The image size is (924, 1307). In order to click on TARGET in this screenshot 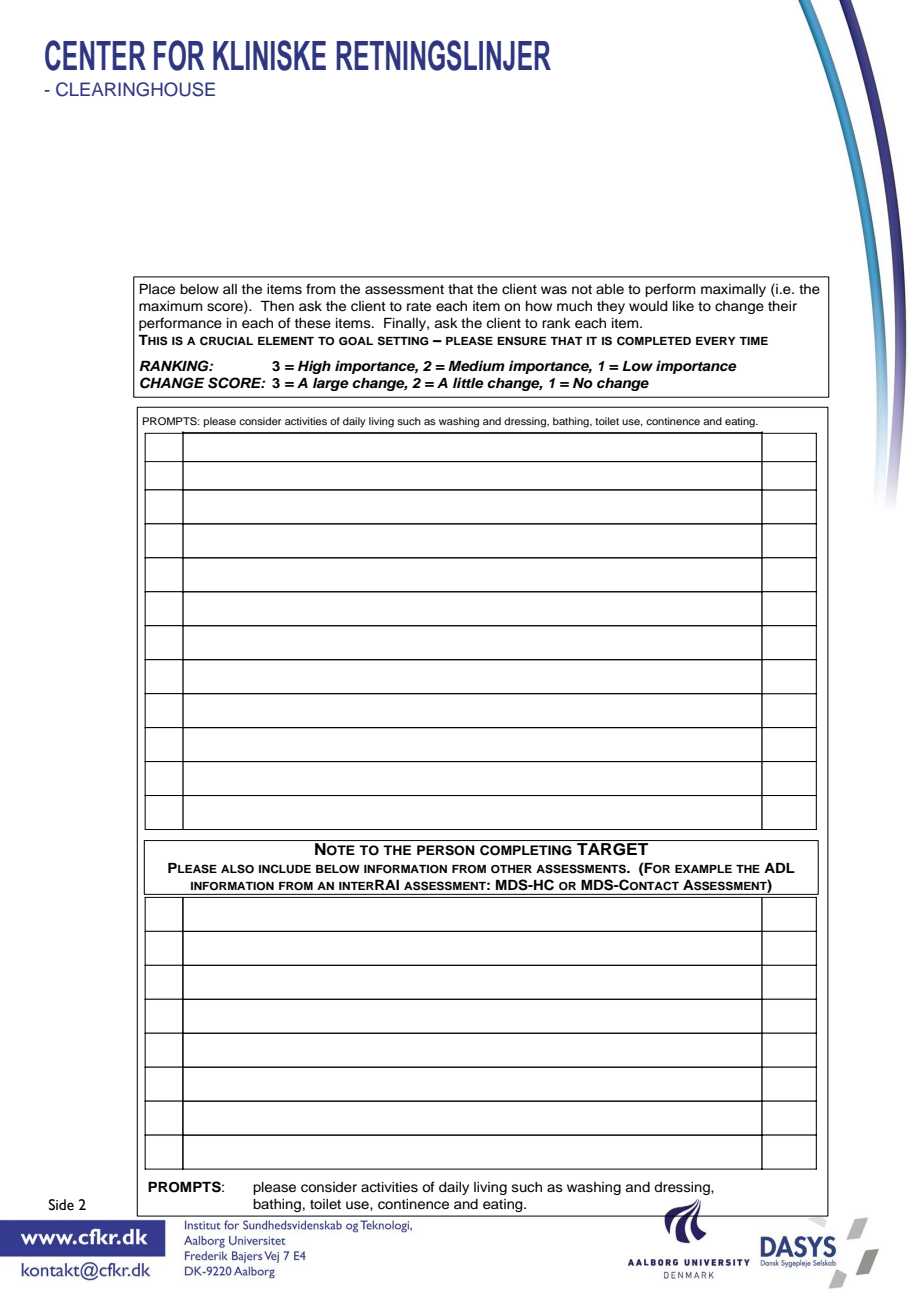, I will do `click(612, 849)`.
